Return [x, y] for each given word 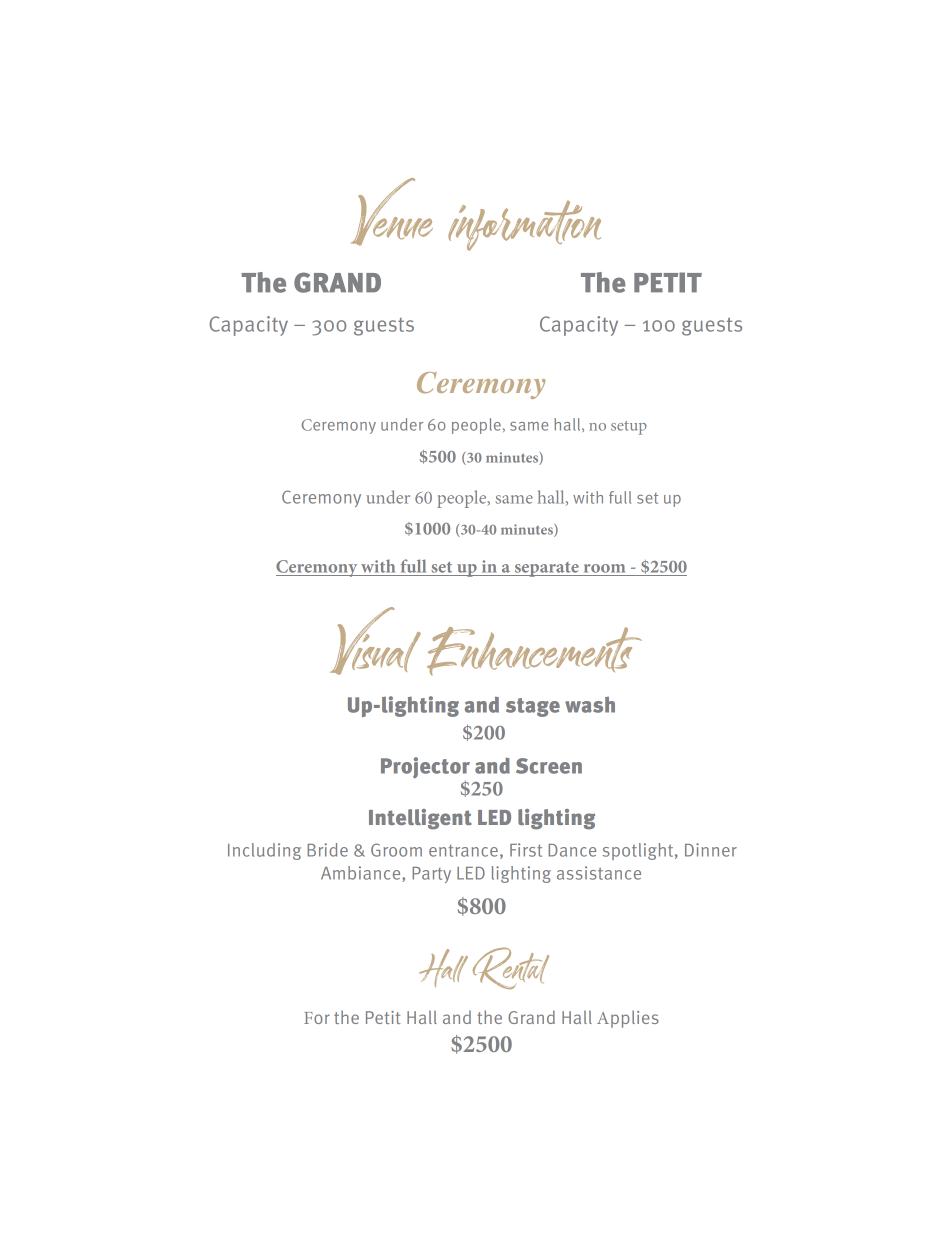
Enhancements [534, 651]
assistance [599, 873]
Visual [375, 641]
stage [533, 707]
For [317, 1018]
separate [546, 569]
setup [629, 428]
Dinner [711, 850]
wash [590, 704]
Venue [392, 212]
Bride [327, 850]
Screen [549, 766]
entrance [463, 851]
